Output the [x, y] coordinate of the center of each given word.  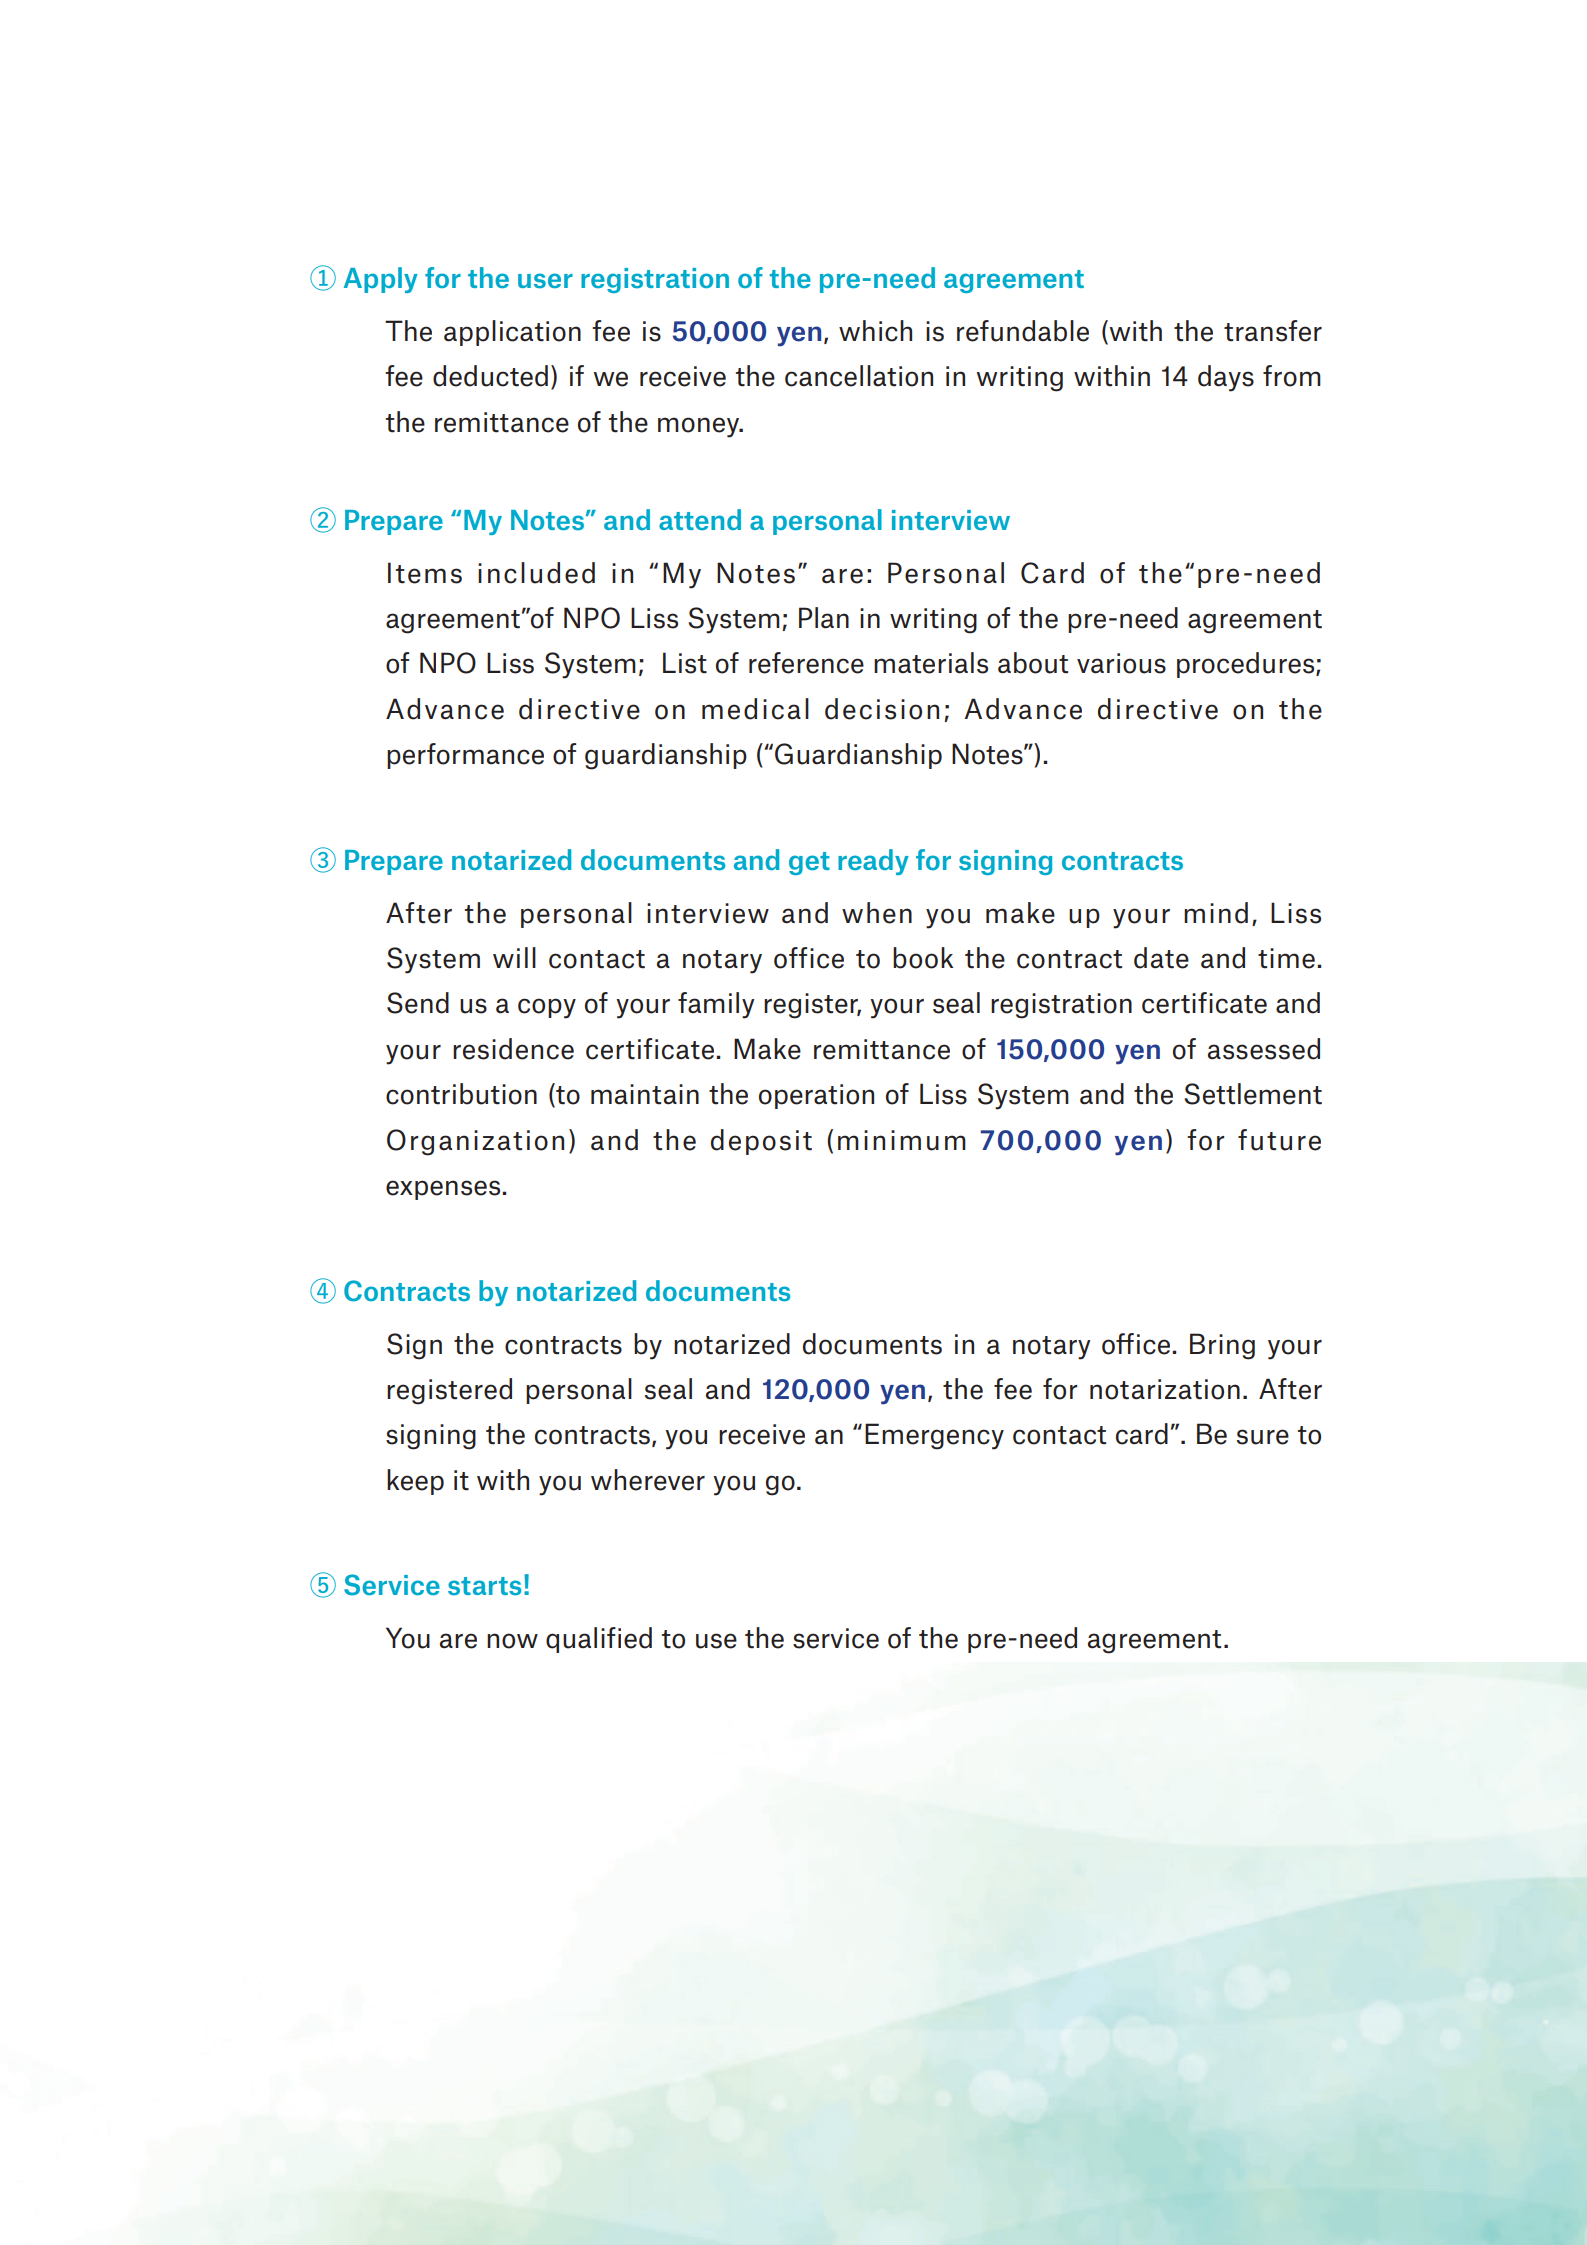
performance [465, 756]
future [1279, 1140]
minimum [902, 1140]
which [875, 331]
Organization [475, 1142]
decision [882, 709]
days [1226, 378]
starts [484, 1586]
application [512, 333]
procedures [1247, 665]
